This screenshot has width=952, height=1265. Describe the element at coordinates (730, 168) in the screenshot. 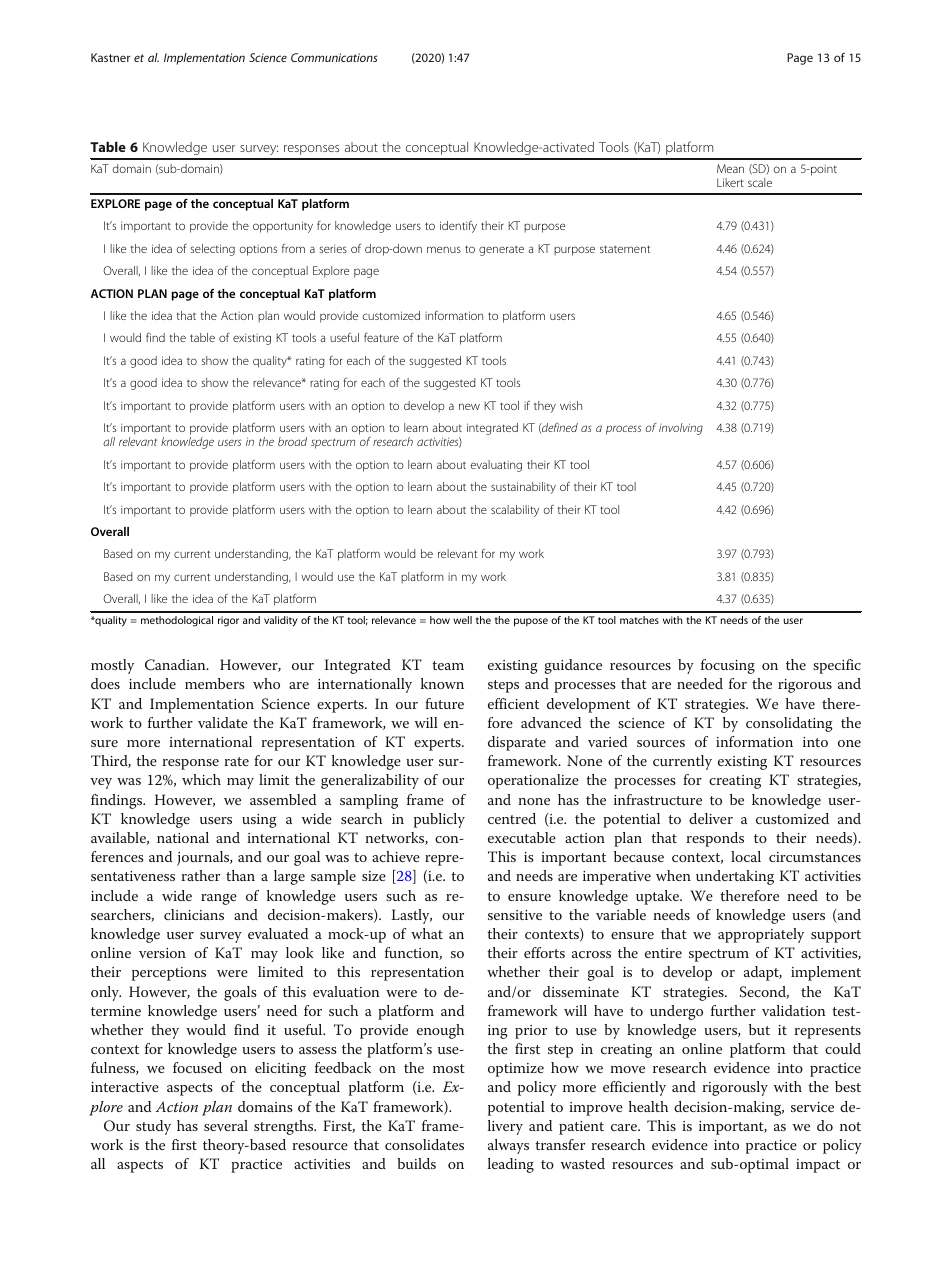

I see `Mean` at that location.
